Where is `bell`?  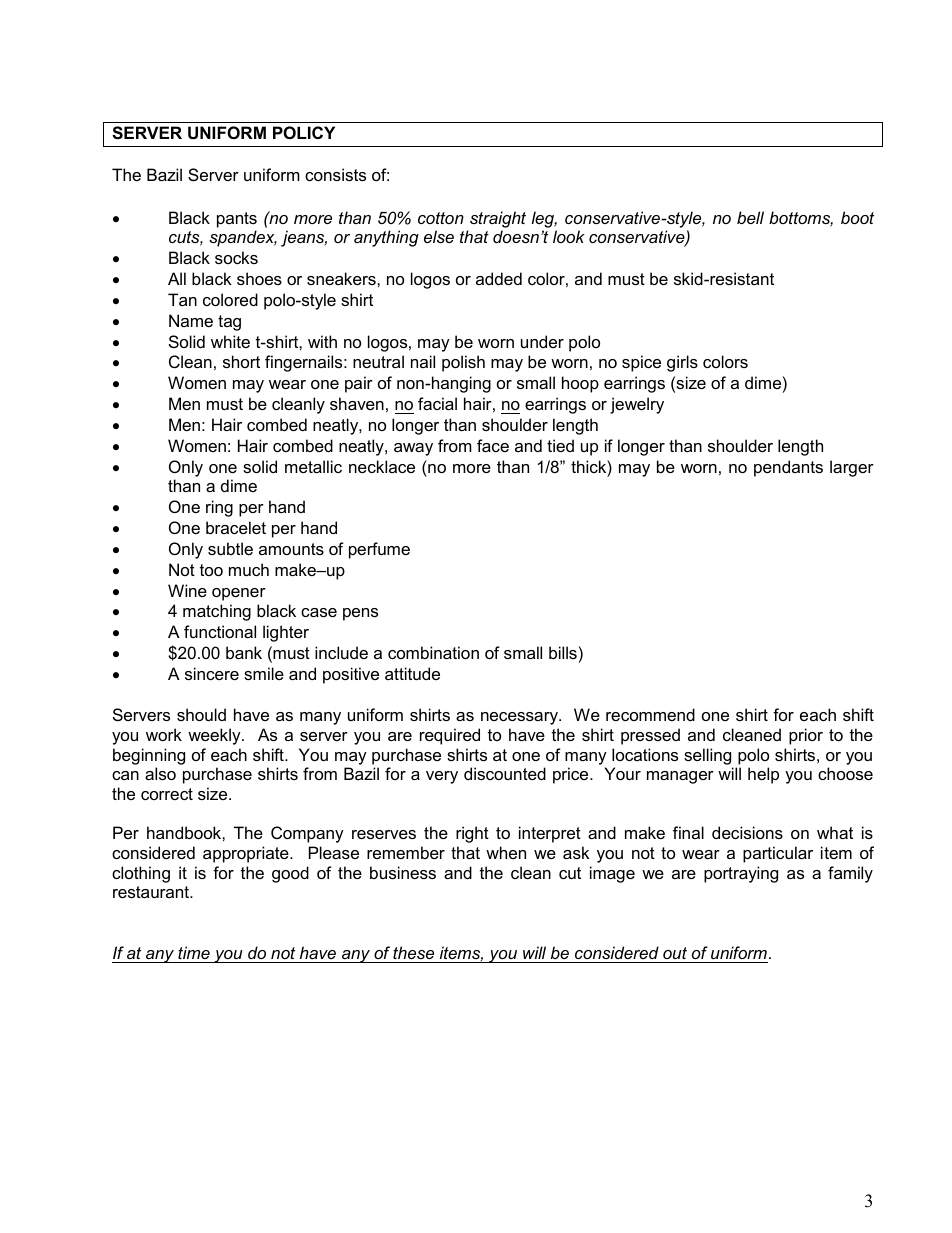
bell is located at coordinates (750, 217).
